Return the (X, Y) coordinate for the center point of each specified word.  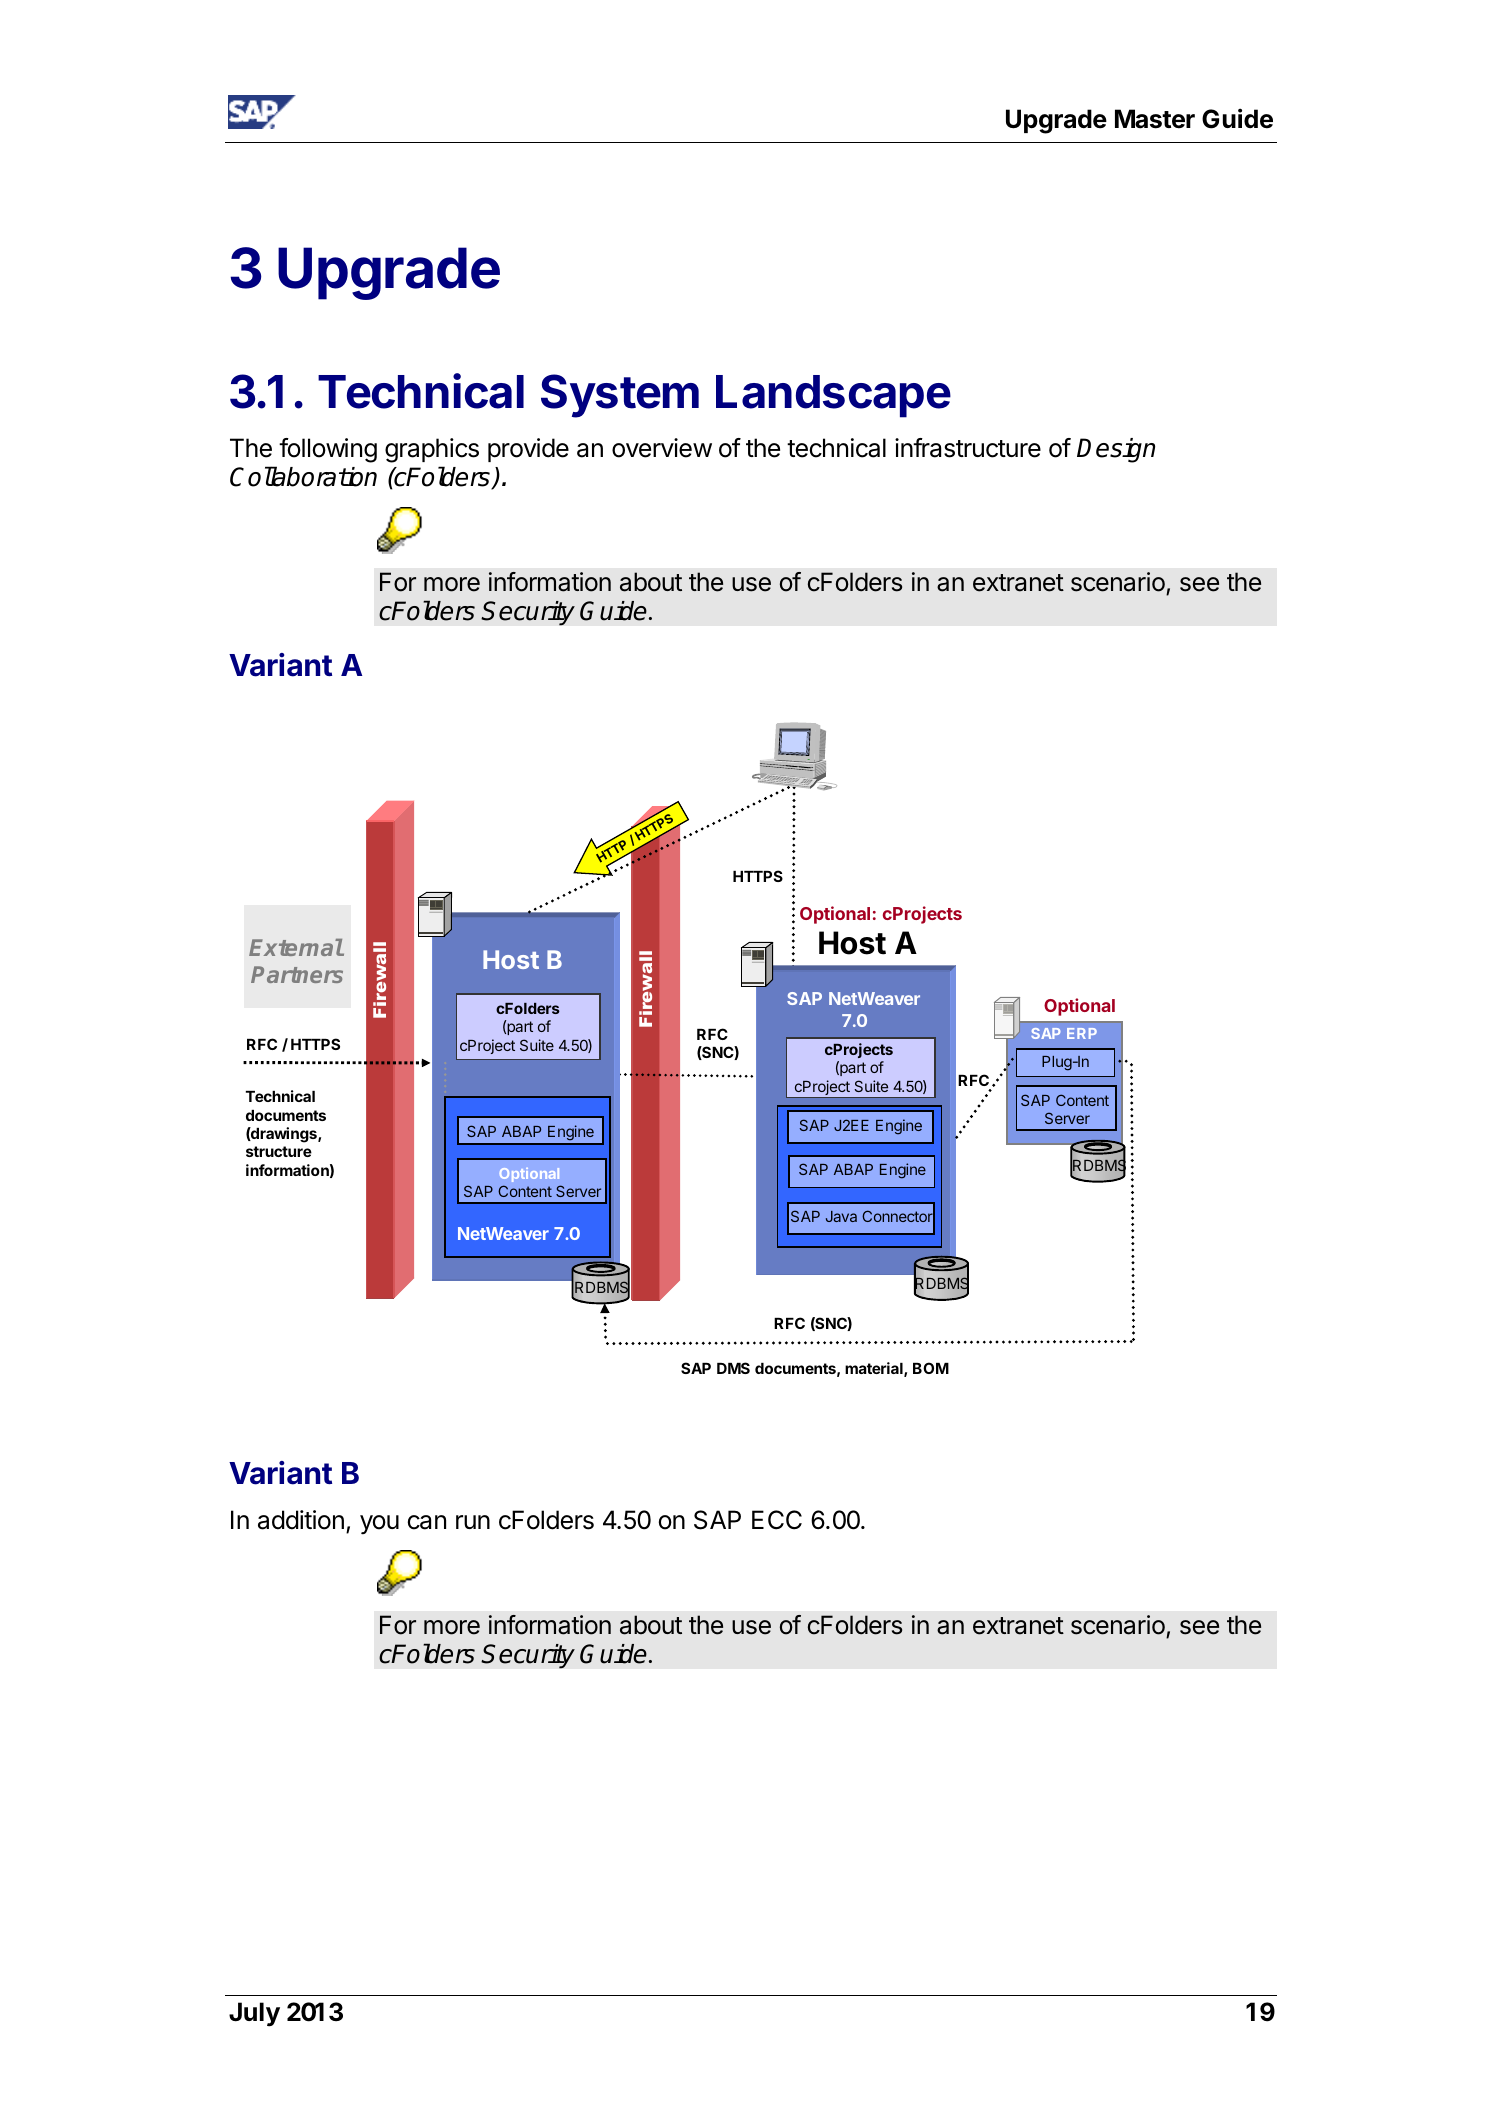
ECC (777, 1520)
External (296, 947)
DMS (733, 1368)
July (254, 2014)
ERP (1082, 1033)
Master (1155, 119)
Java (841, 1216)
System (620, 396)
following (328, 450)
